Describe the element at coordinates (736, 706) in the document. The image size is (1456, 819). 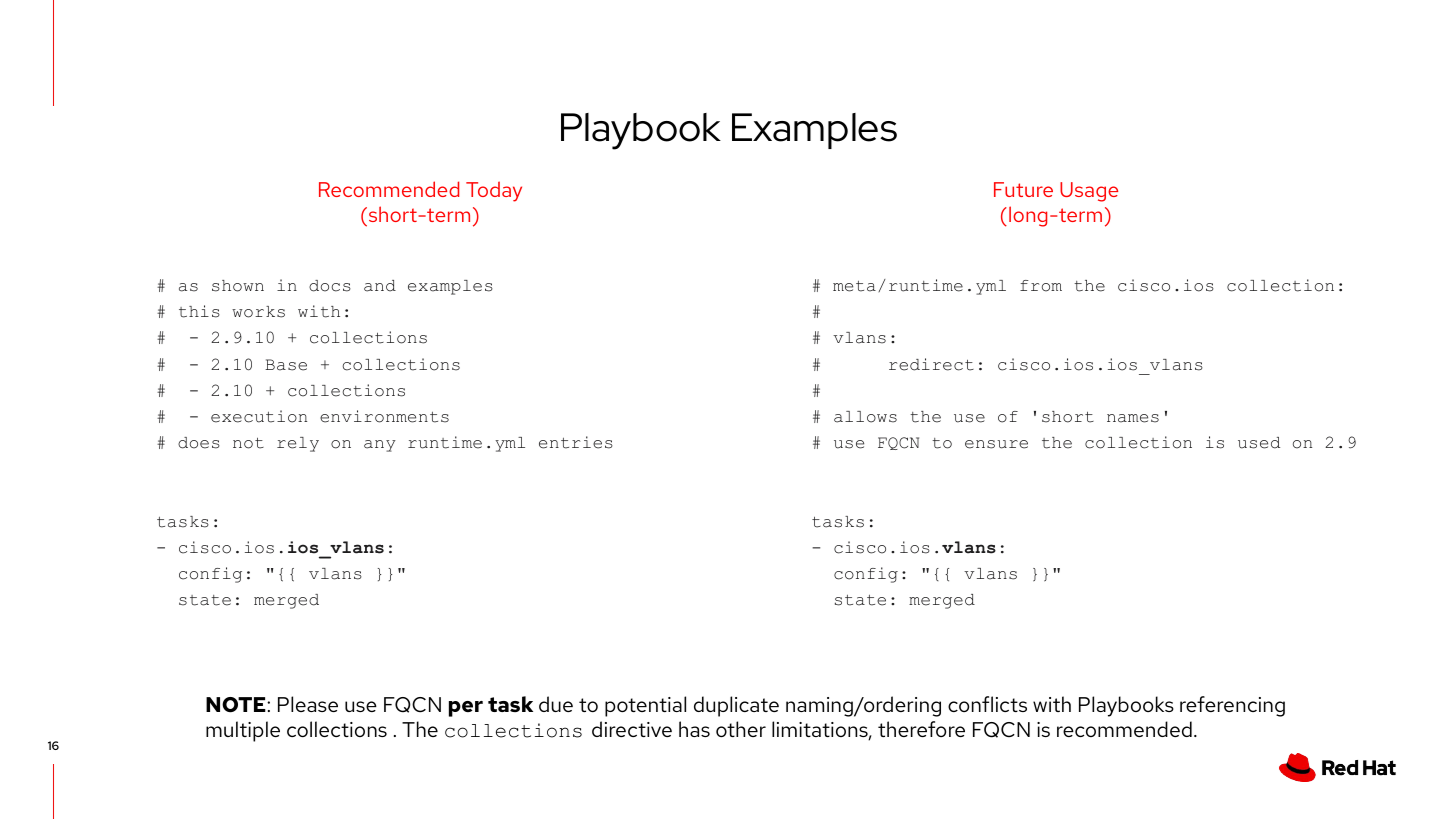
I see `duplicate` at that location.
